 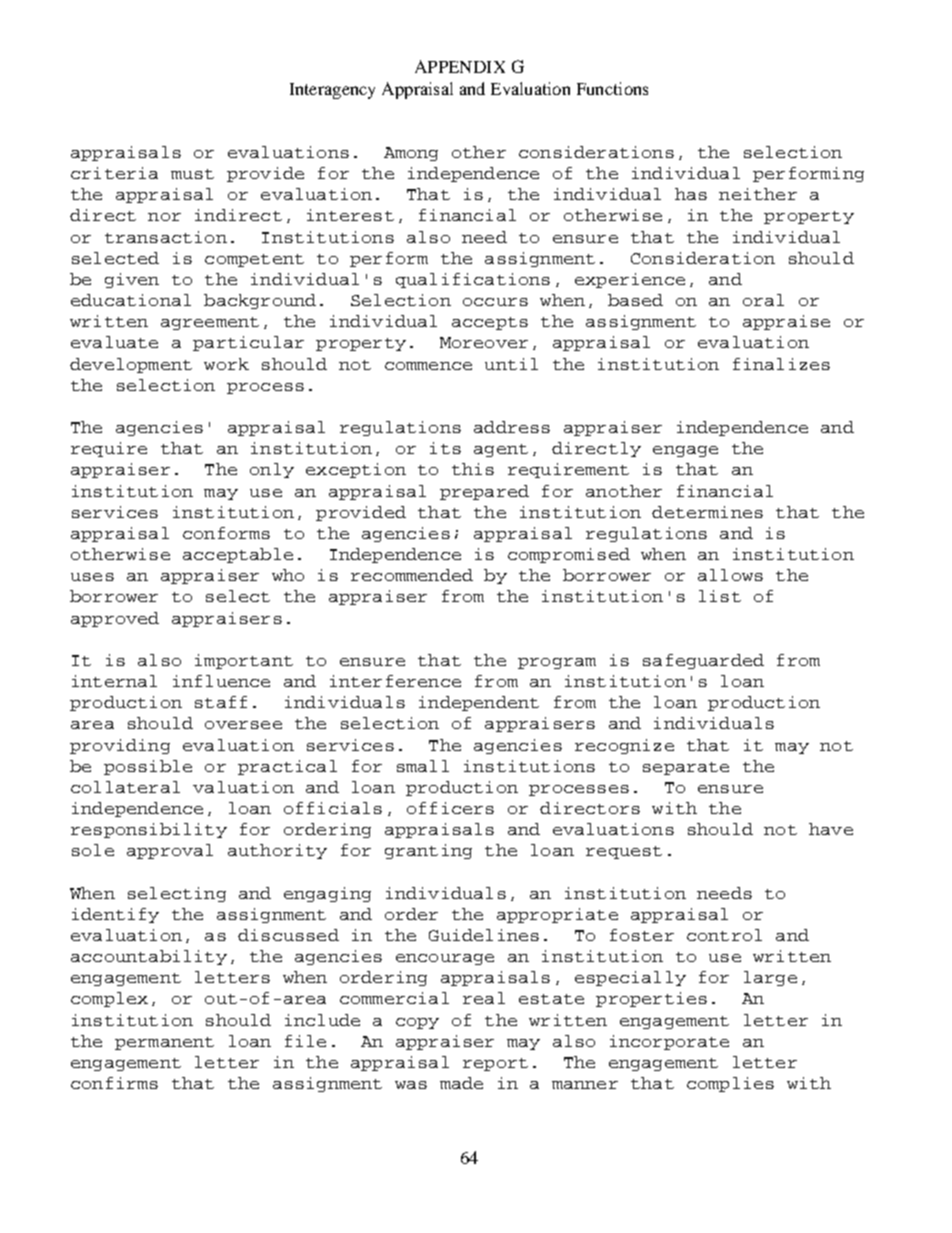 I want to click on Functions, so click(x=612, y=88).
